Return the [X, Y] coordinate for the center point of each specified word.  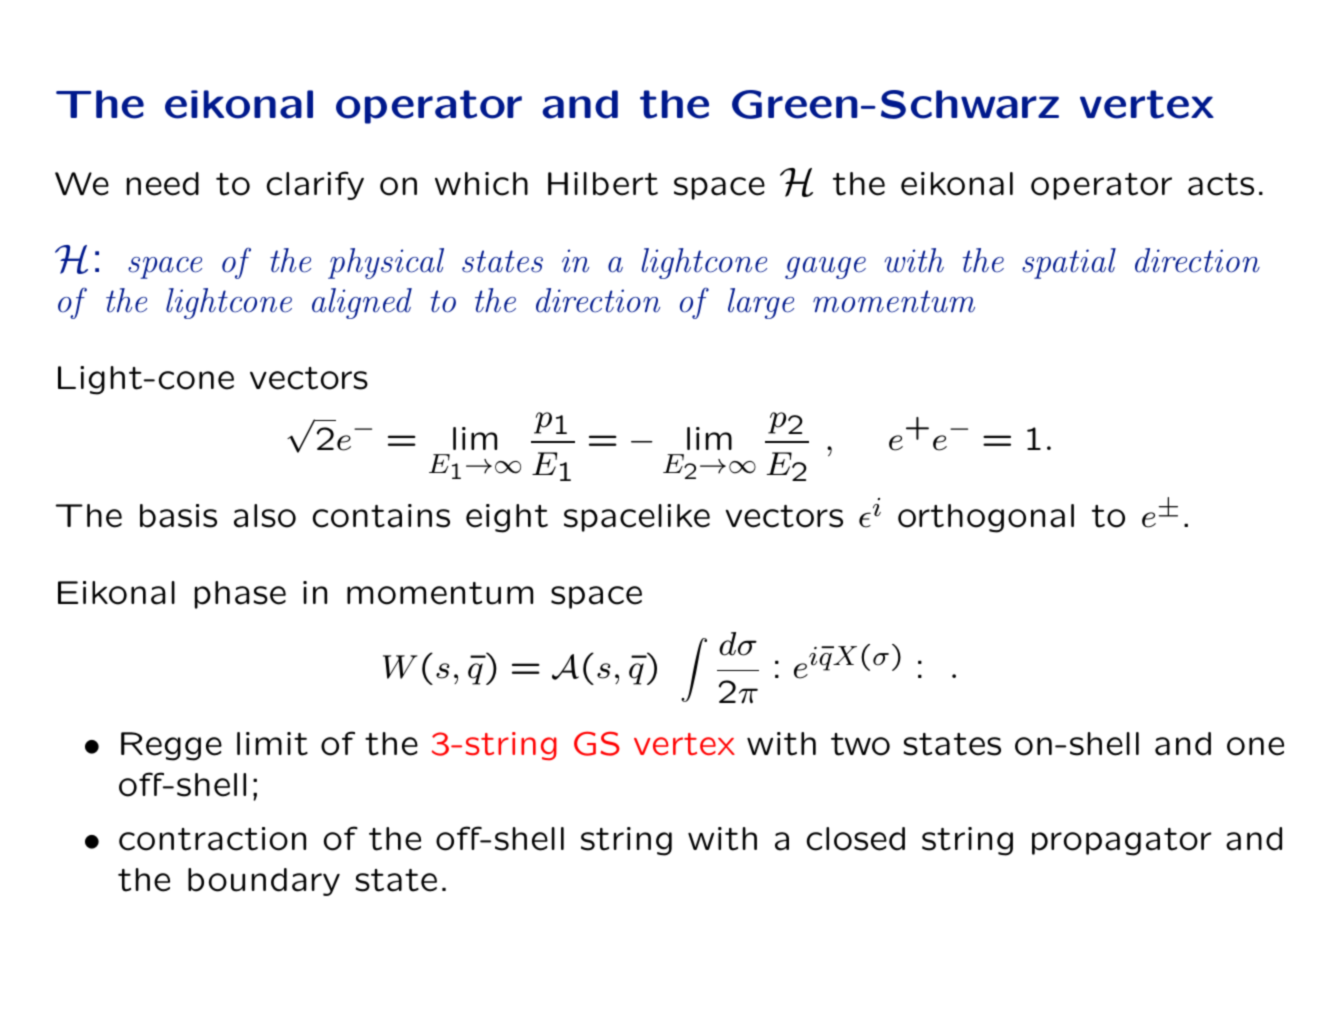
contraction [212, 839]
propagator [1122, 842]
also [265, 516]
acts [1221, 184]
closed [855, 839]
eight [507, 518]
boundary [264, 882]
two [860, 744]
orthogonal [986, 518]
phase [240, 595]
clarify [315, 185]
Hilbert [603, 184]
